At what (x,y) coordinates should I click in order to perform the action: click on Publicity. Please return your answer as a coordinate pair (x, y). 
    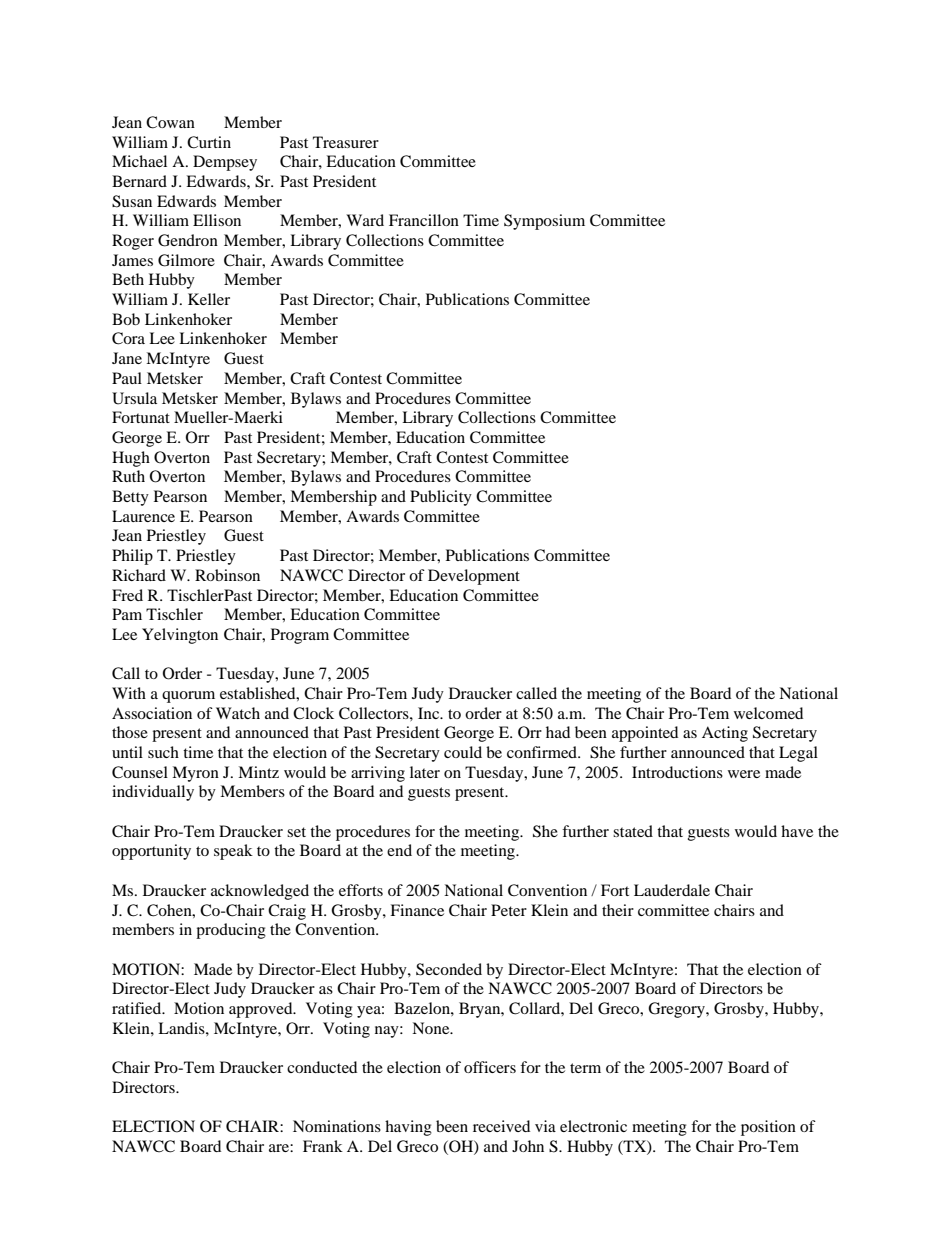
    Looking at the image, I should click on (441, 498).
